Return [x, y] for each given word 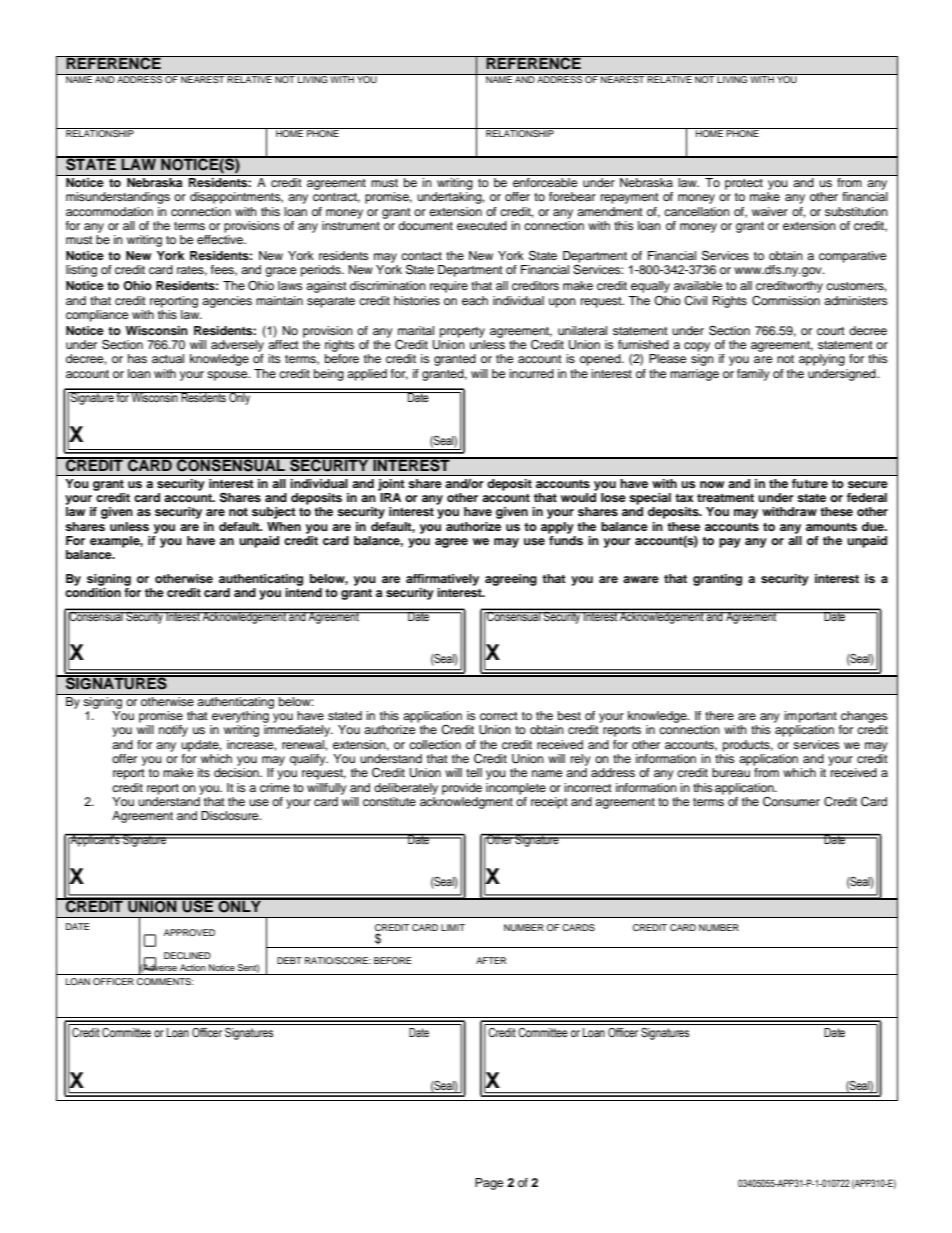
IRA [390, 497]
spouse [228, 376]
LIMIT [453, 927]
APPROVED [189, 932]
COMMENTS [165, 981]
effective [221, 239]
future [810, 483]
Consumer [791, 802]
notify [173, 731]
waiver [770, 211]
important [810, 717]
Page [489, 1184]
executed [482, 225]
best [569, 715]
